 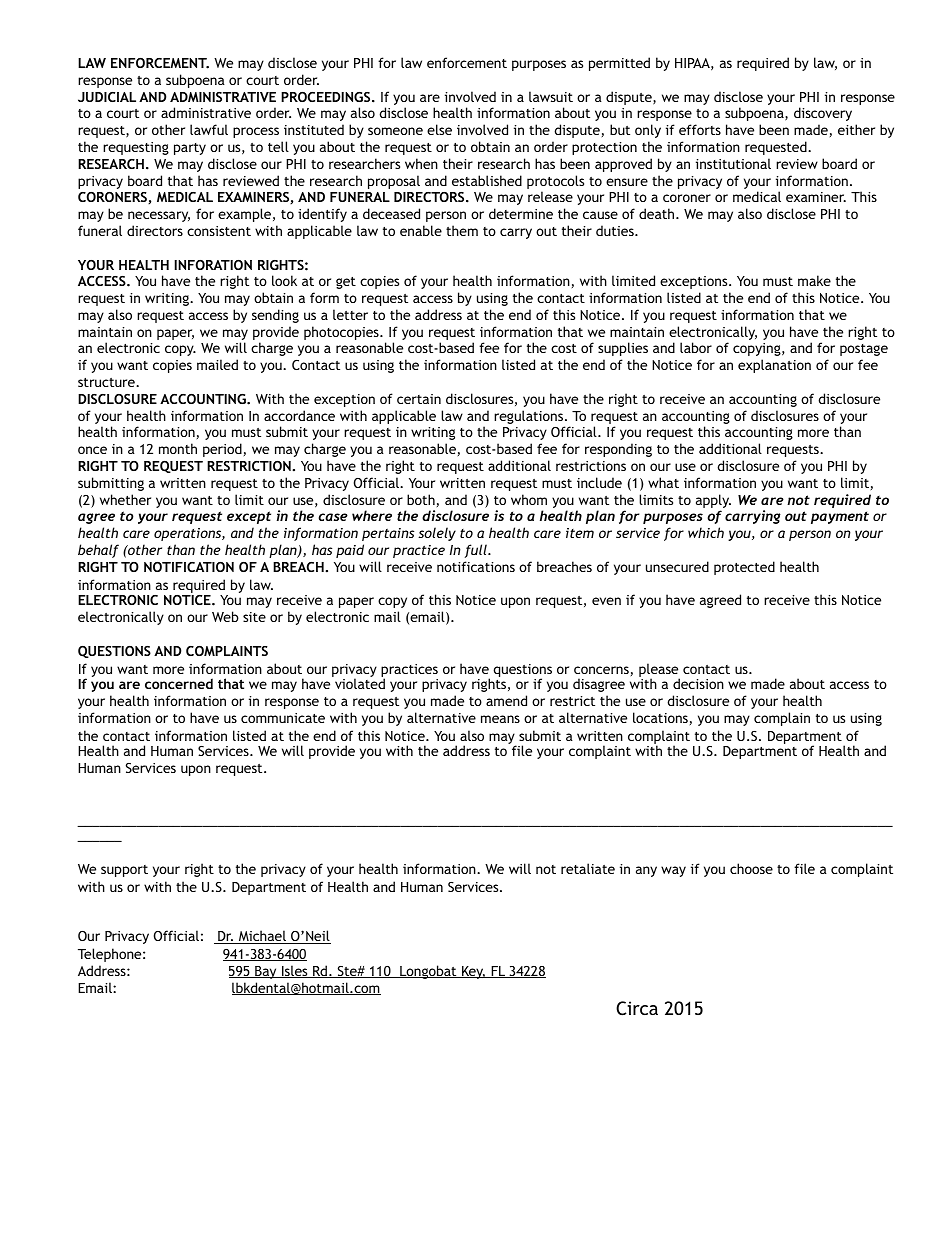 What do you see at coordinates (209, 129) in the document?
I see `lawful` at bounding box center [209, 129].
